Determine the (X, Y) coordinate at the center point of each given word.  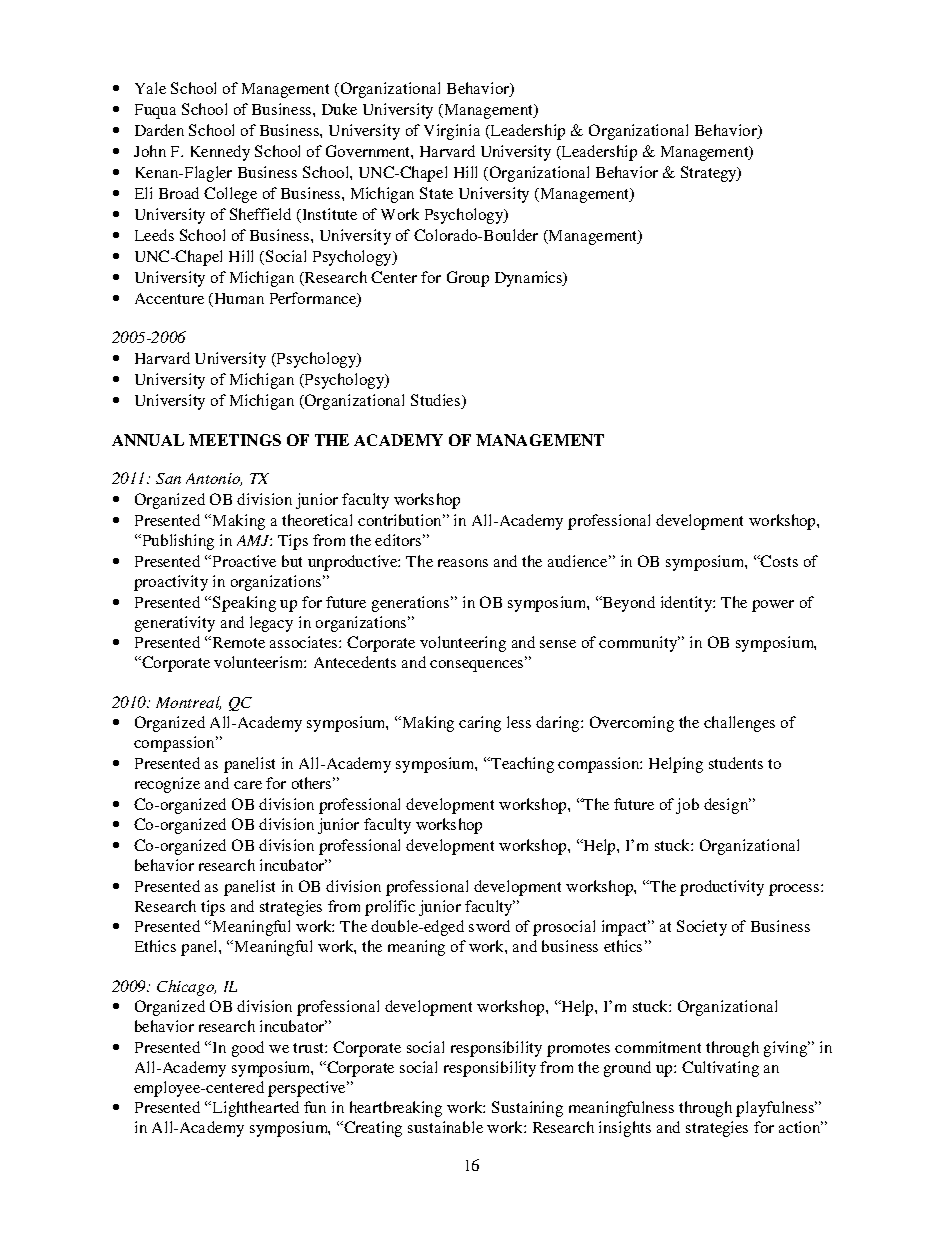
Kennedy (220, 153)
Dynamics (530, 279)
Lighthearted (256, 1109)
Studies (437, 401)
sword (489, 926)
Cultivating (720, 1069)
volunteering (463, 644)
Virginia (452, 132)
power (773, 606)
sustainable (445, 1127)
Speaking (244, 604)
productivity (722, 888)
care (248, 785)
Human (238, 300)
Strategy (710, 174)
